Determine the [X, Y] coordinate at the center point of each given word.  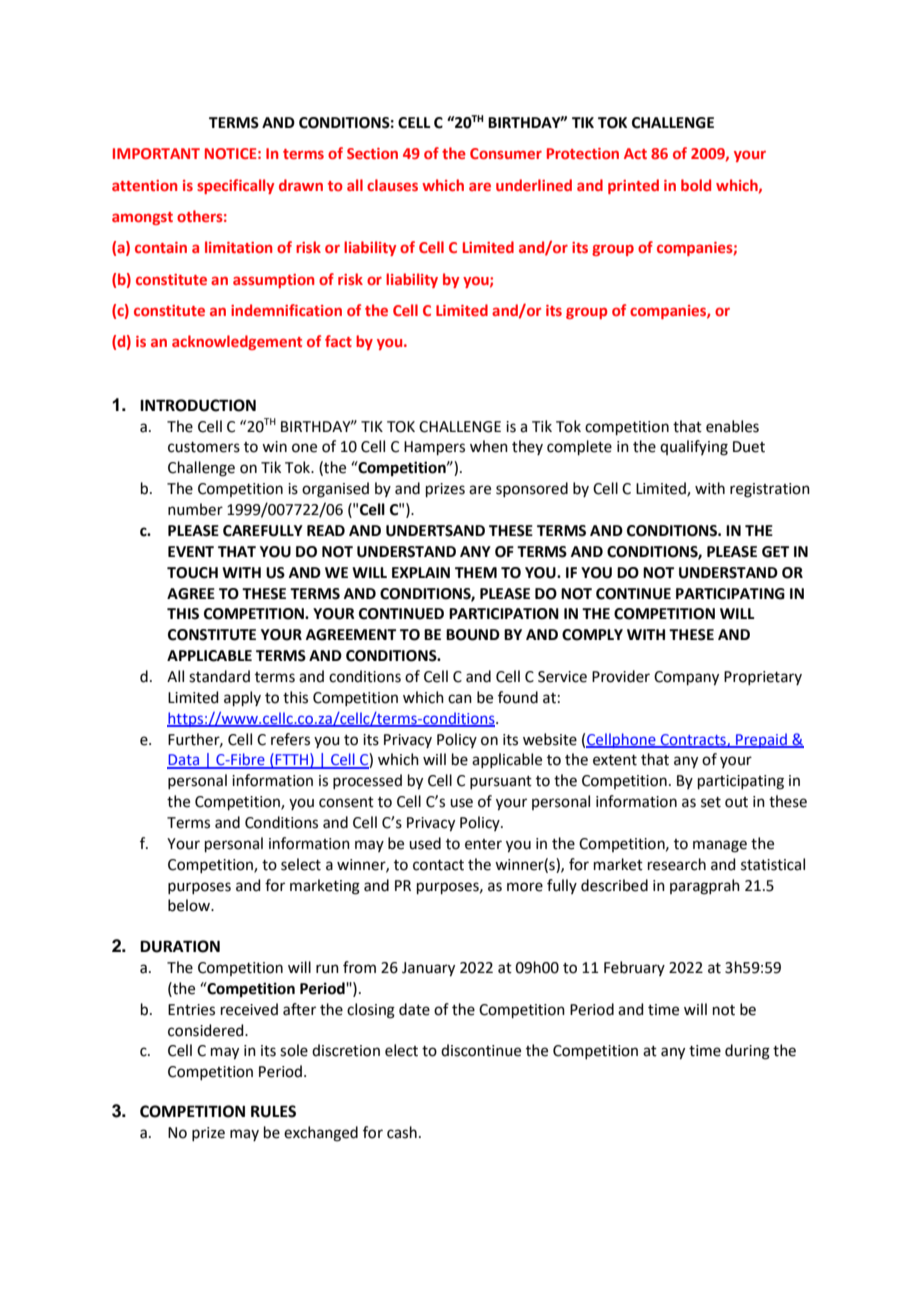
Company [686, 678]
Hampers [434, 448]
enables [732, 426]
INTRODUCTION [198, 405]
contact [438, 865]
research [677, 864]
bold [696, 185]
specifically [235, 186]
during [747, 1052]
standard [219, 676]
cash [402, 1132]
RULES [273, 1111]
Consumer [506, 153]
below [190, 905]
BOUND [473, 635]
